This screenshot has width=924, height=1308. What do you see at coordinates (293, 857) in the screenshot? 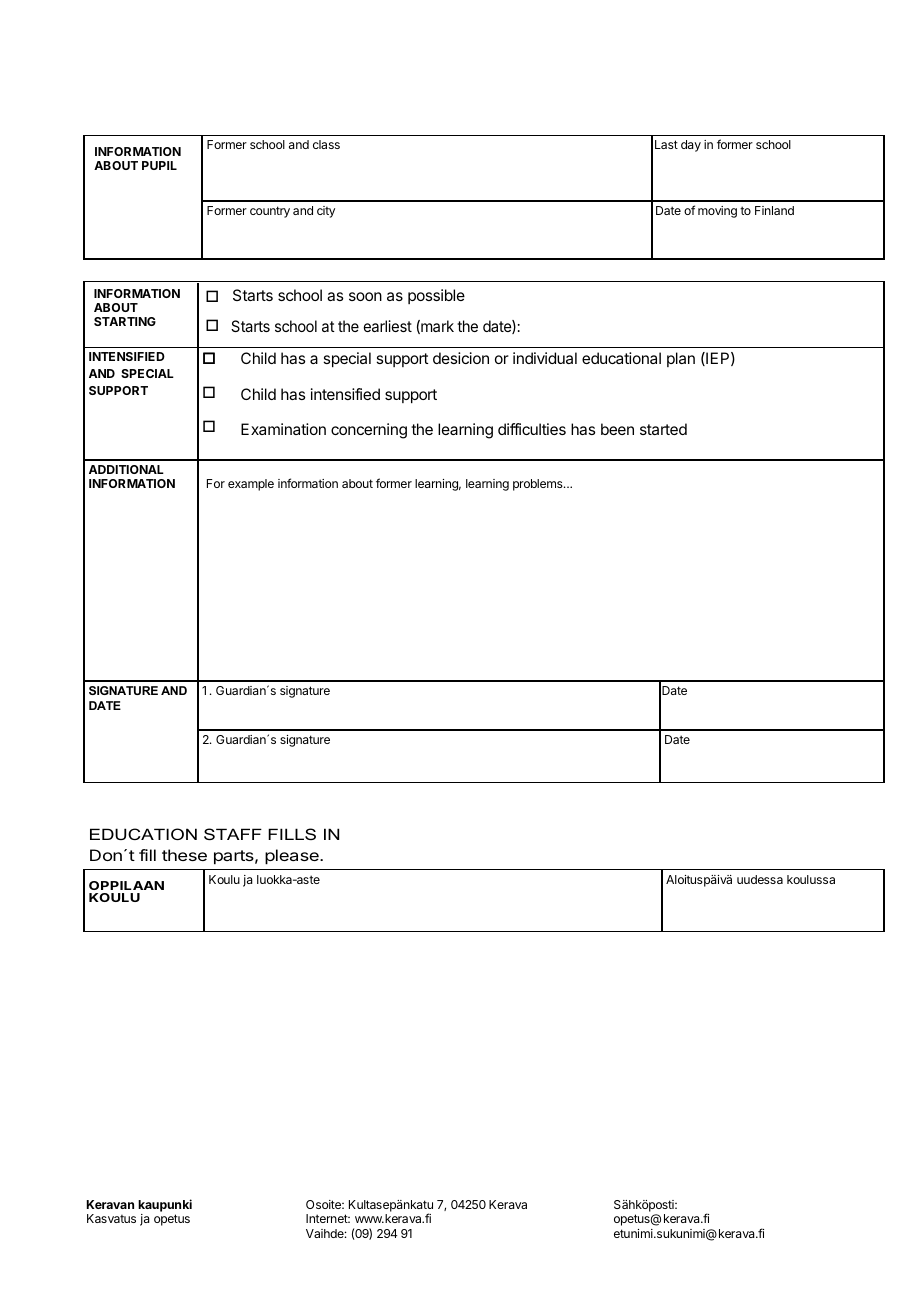
I see `please` at bounding box center [293, 857].
